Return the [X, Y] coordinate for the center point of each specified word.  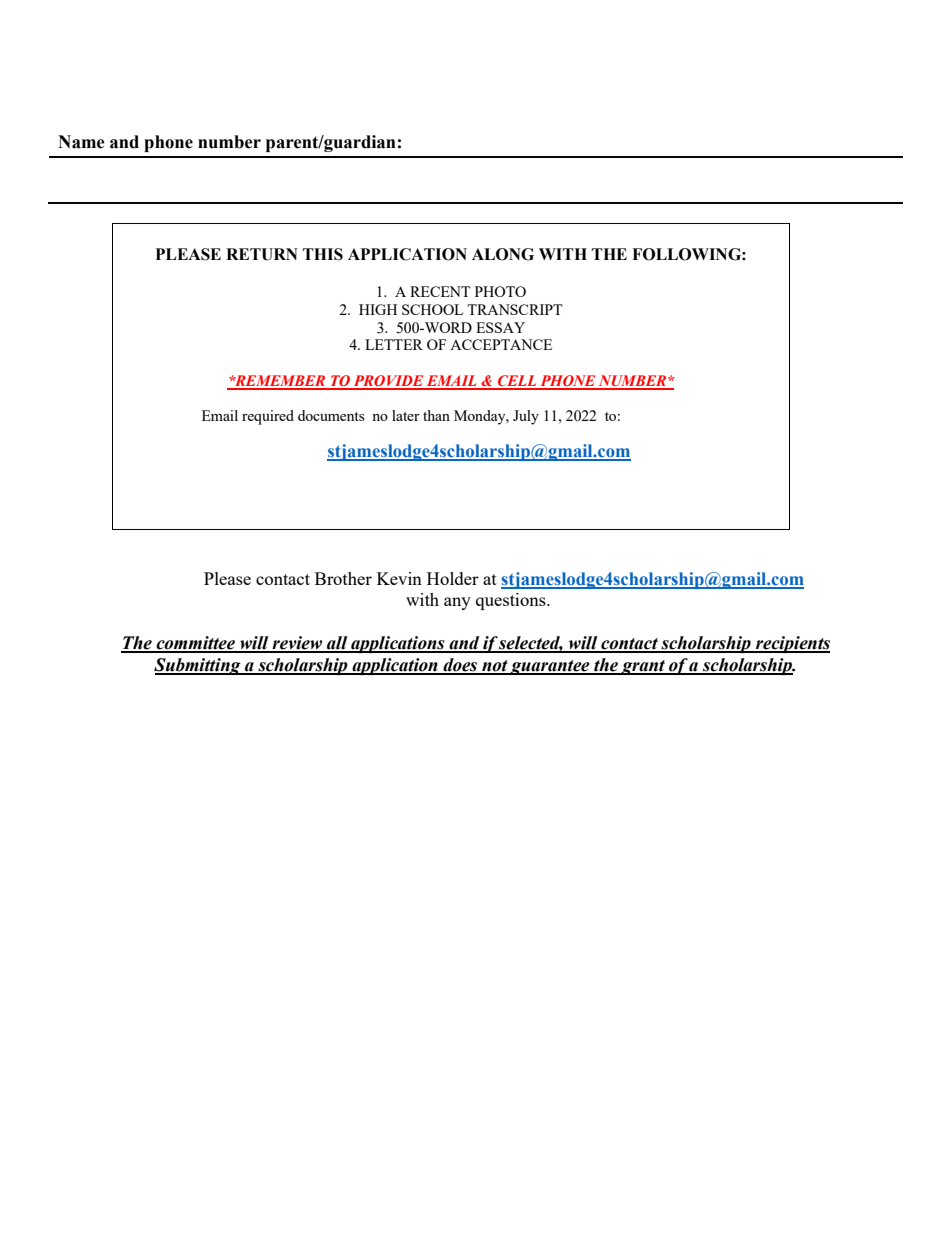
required [268, 417]
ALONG [503, 254]
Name [81, 142]
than [436, 415]
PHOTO [500, 291]
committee [196, 644]
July [526, 417]
